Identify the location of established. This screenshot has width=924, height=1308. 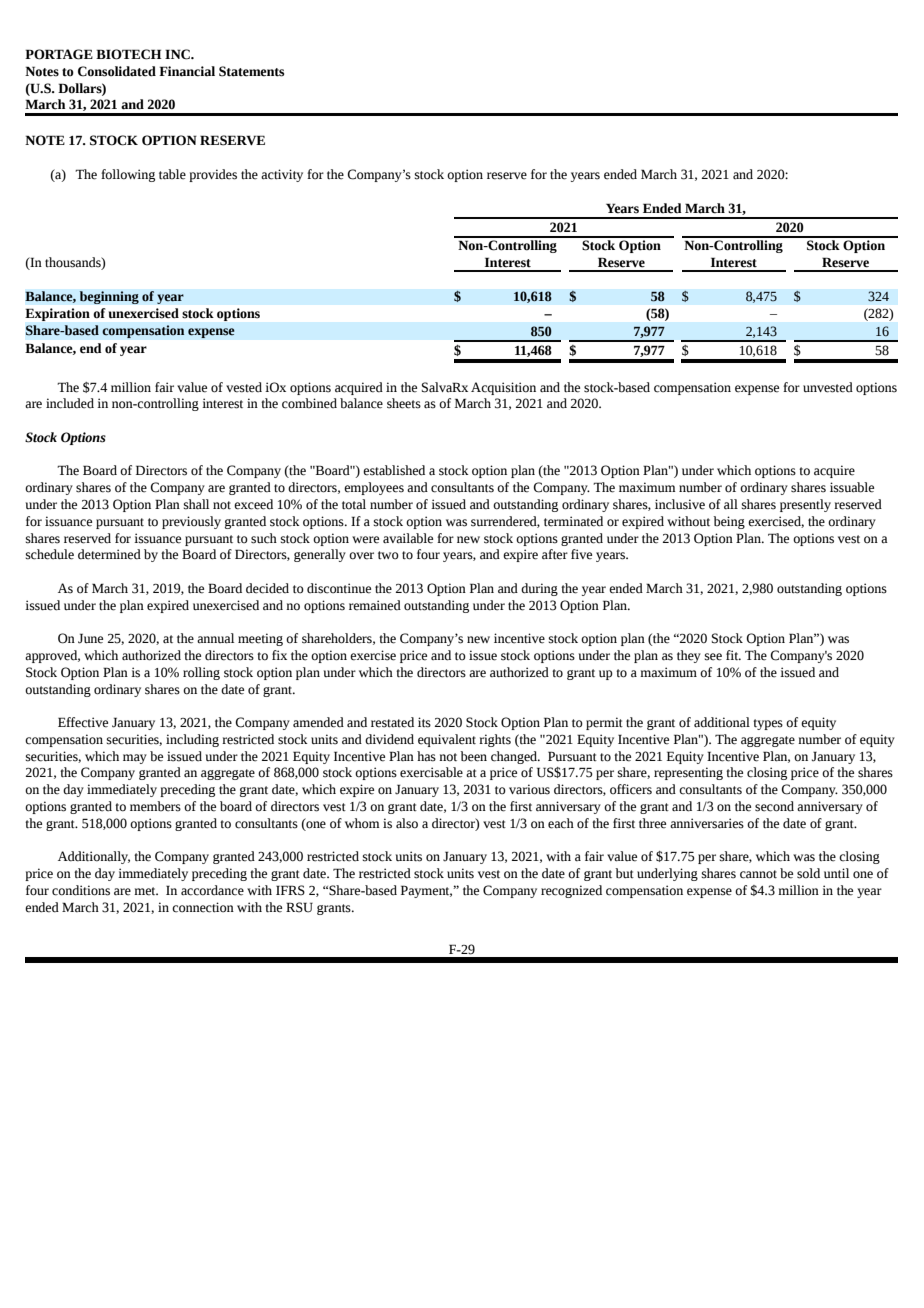
(394, 470).
